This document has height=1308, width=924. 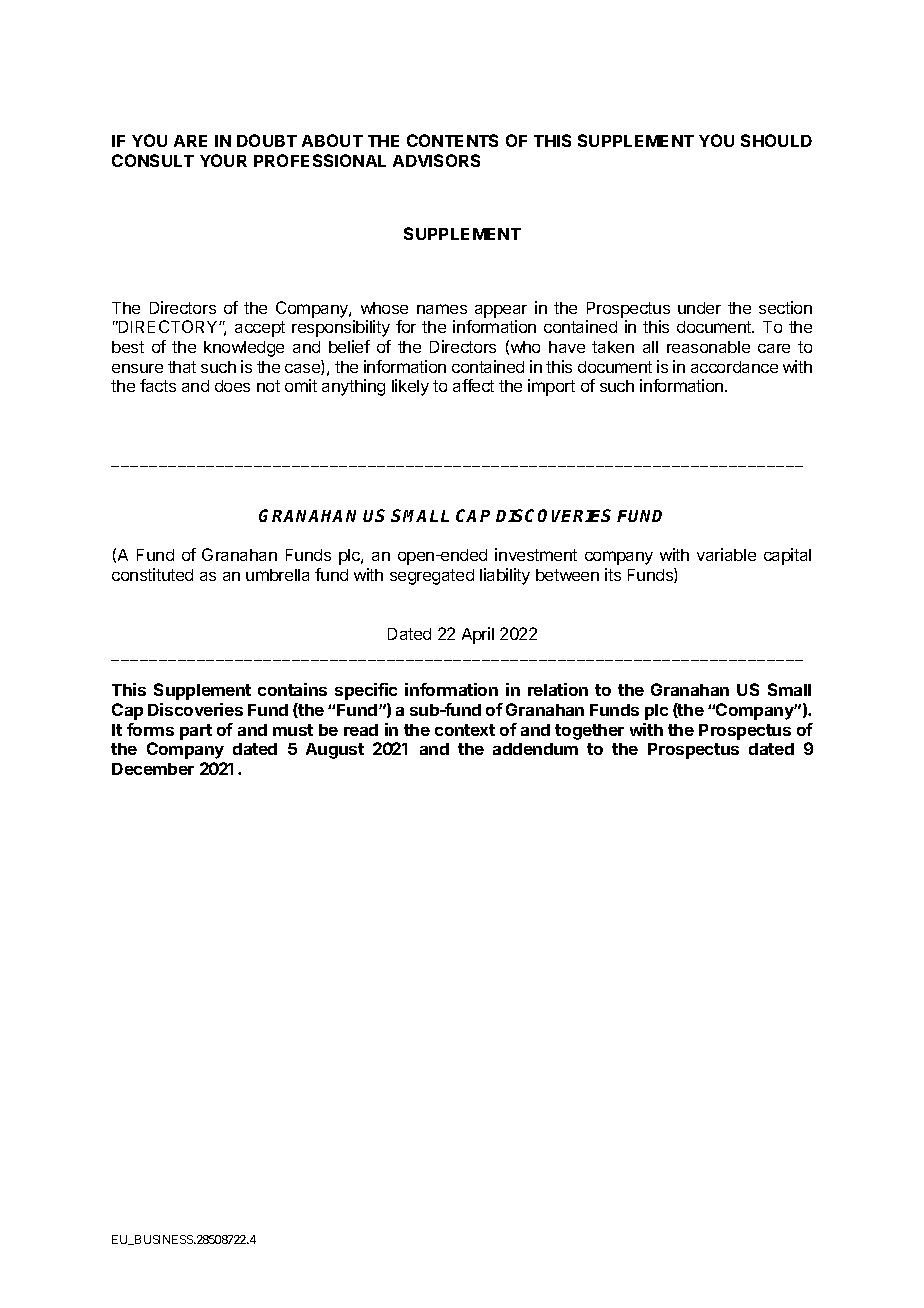 I want to click on ADVISORS, so click(x=436, y=160).
